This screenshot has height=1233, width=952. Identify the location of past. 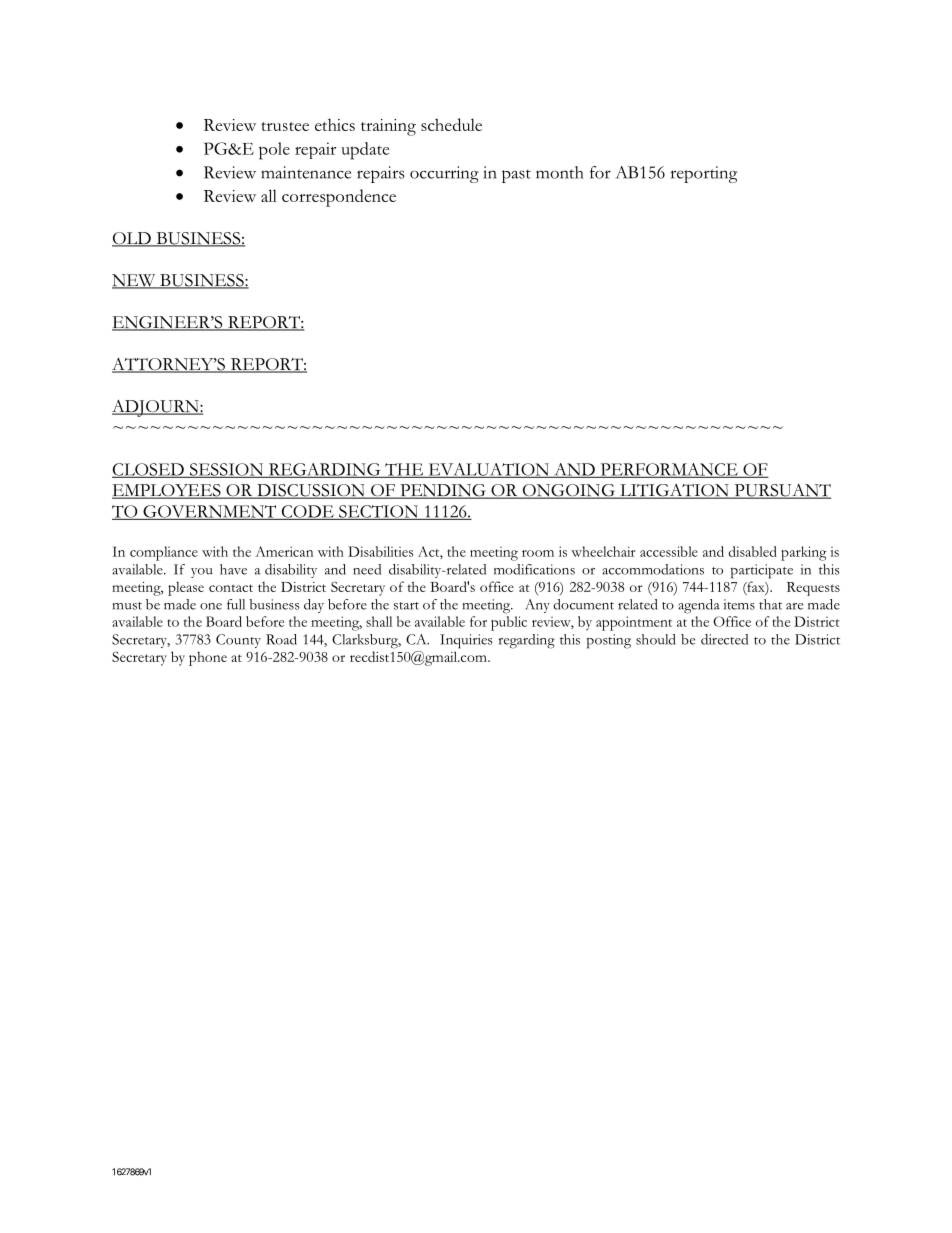
(516, 176).
